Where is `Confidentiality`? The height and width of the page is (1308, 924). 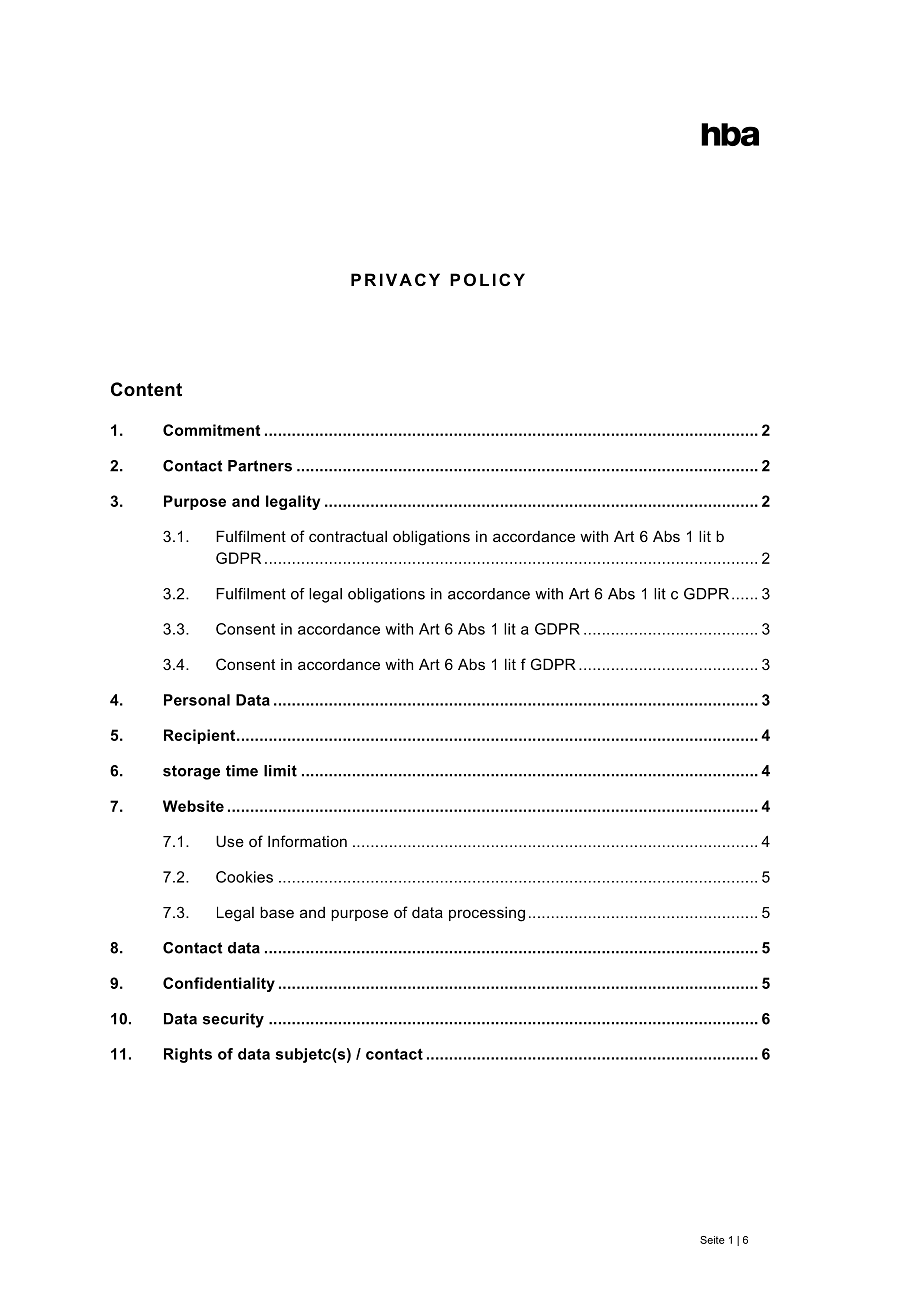 Confidentiality is located at coordinates (219, 984).
